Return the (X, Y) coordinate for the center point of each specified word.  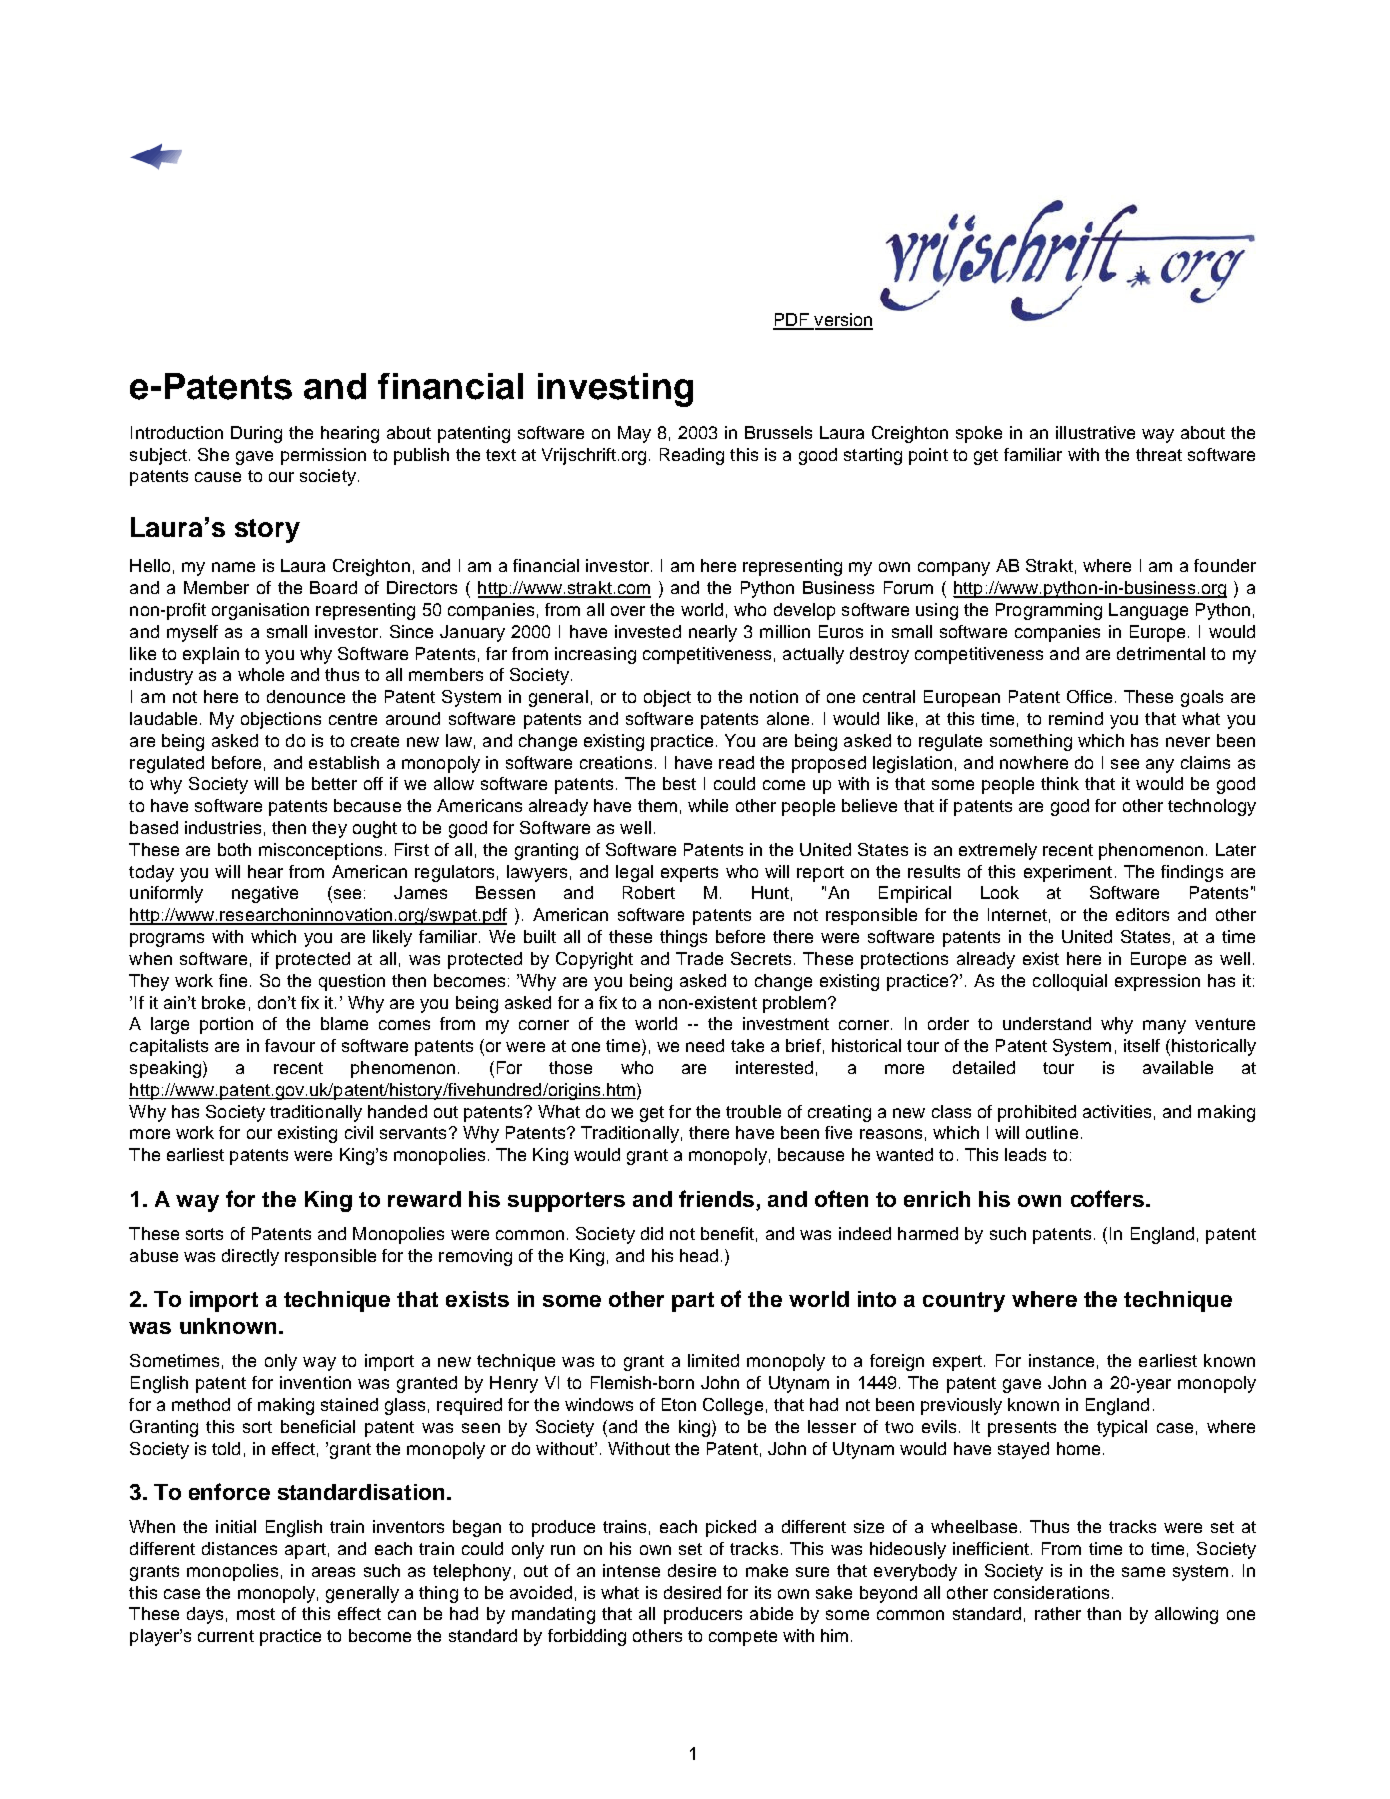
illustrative (1095, 432)
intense (631, 1570)
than (1104, 1613)
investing (615, 390)
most (256, 1614)
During (256, 434)
